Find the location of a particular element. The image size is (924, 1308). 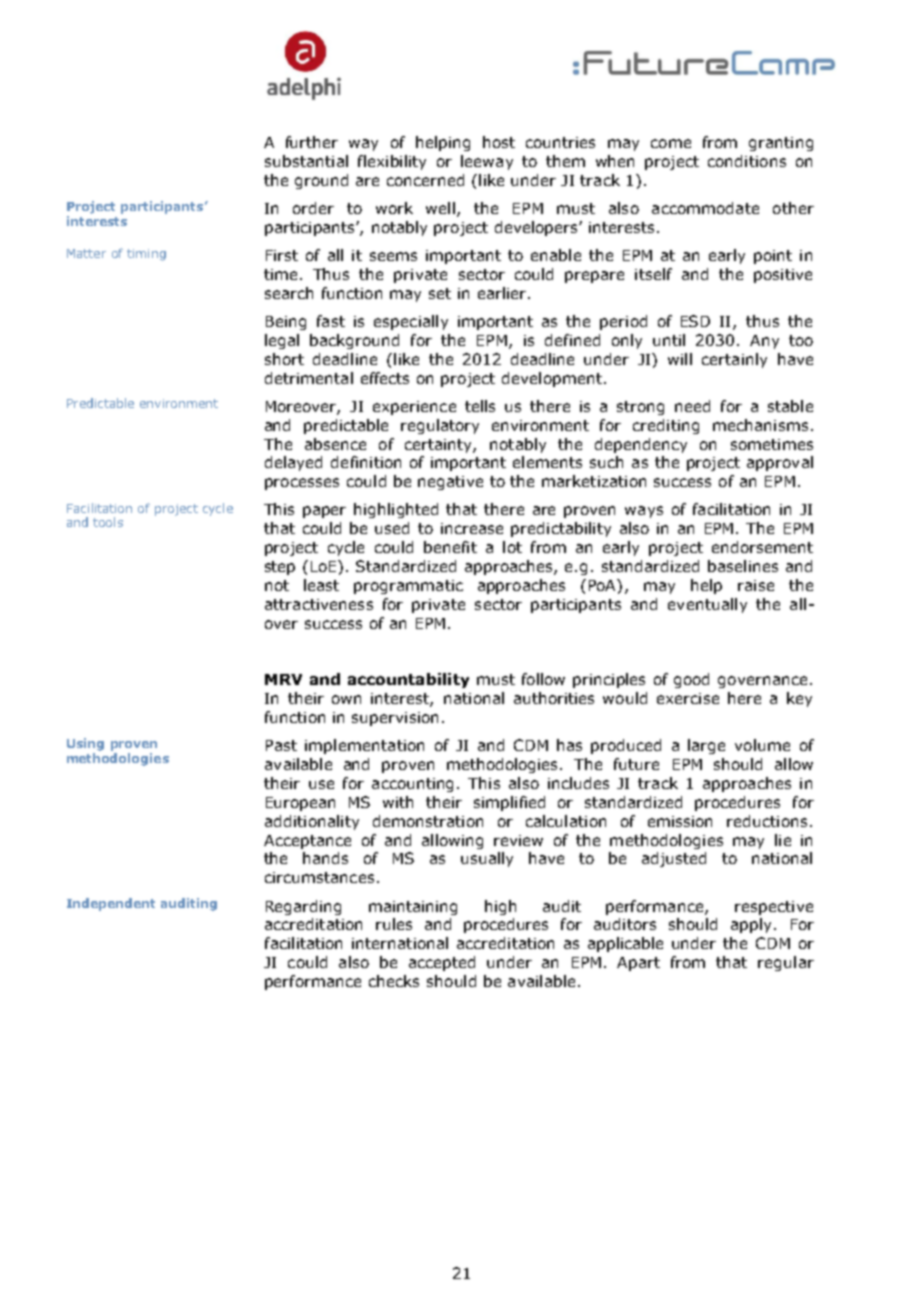

substantial is located at coordinates (306, 161).
